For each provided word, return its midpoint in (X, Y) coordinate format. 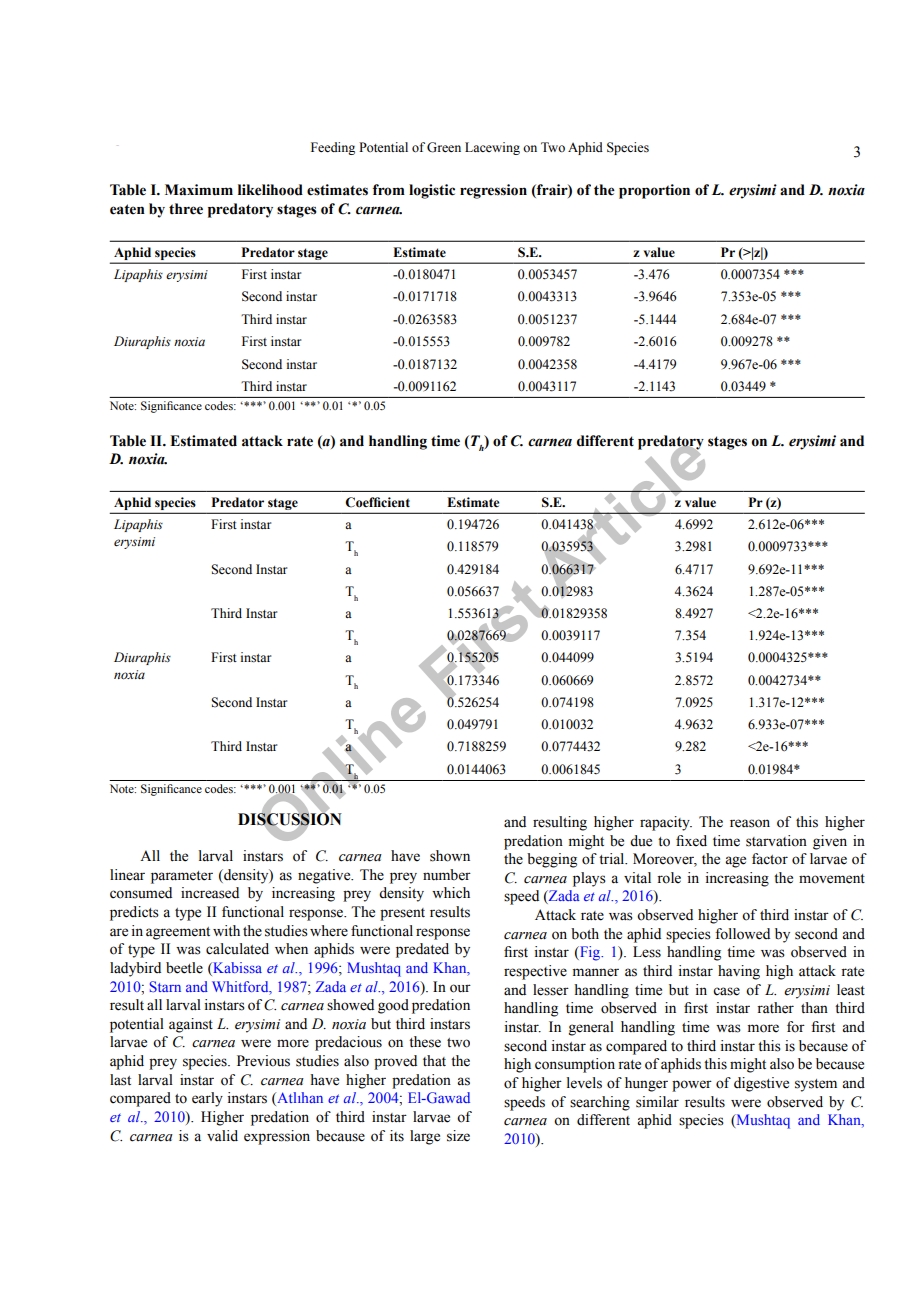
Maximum (199, 190)
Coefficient (377, 502)
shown (450, 856)
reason (750, 823)
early (207, 1099)
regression (493, 191)
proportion (654, 191)
